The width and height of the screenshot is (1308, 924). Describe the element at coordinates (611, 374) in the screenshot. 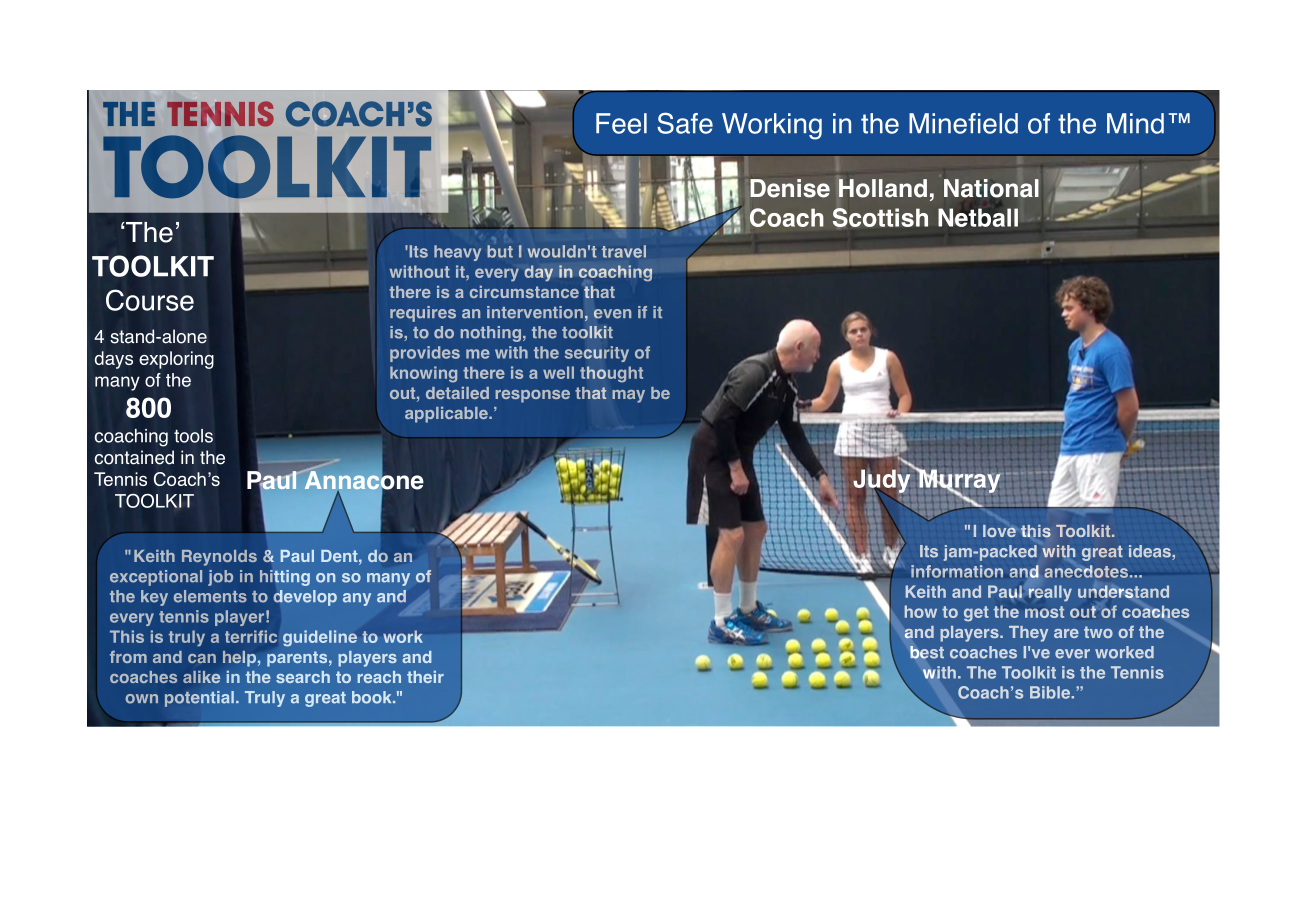

I see `thought` at that location.
